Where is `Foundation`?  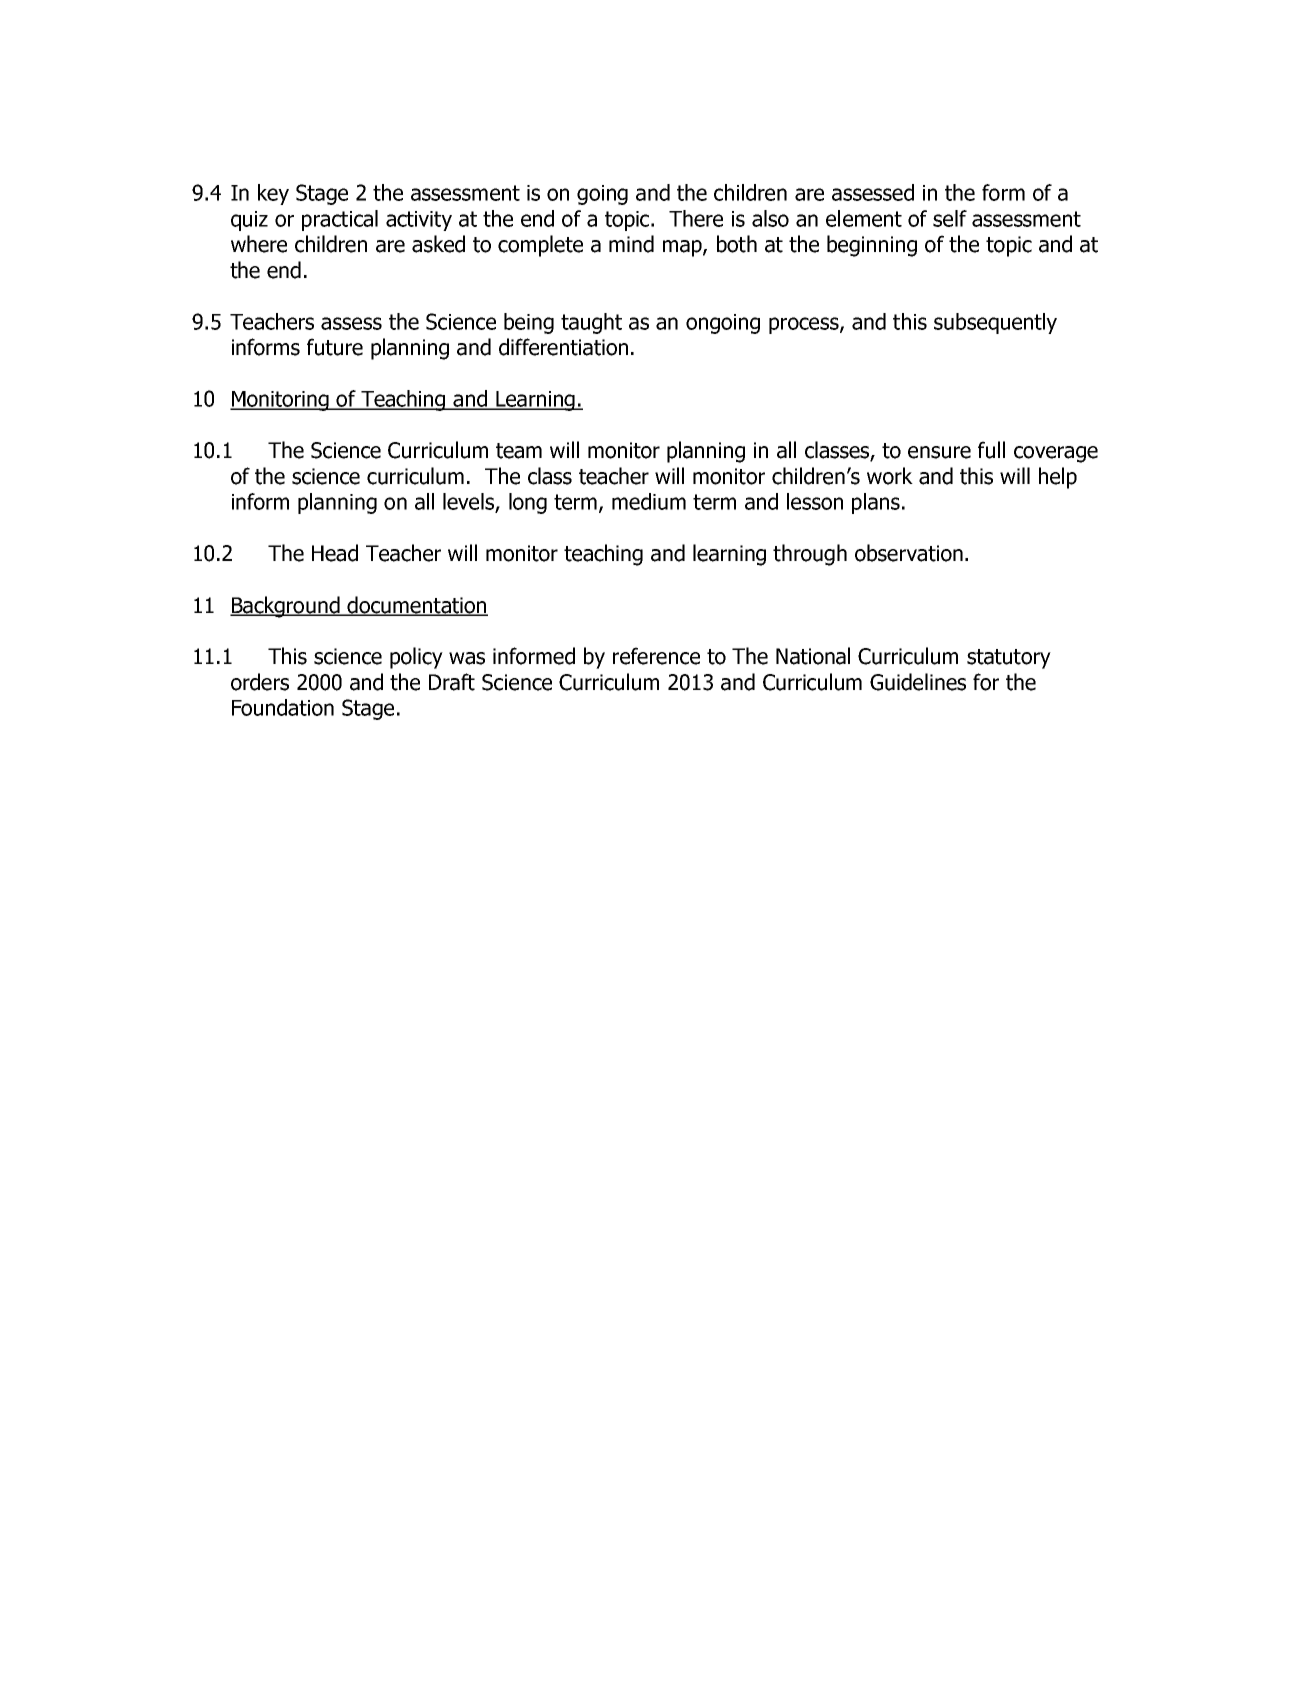
Foundation is located at coordinates (283, 707).
